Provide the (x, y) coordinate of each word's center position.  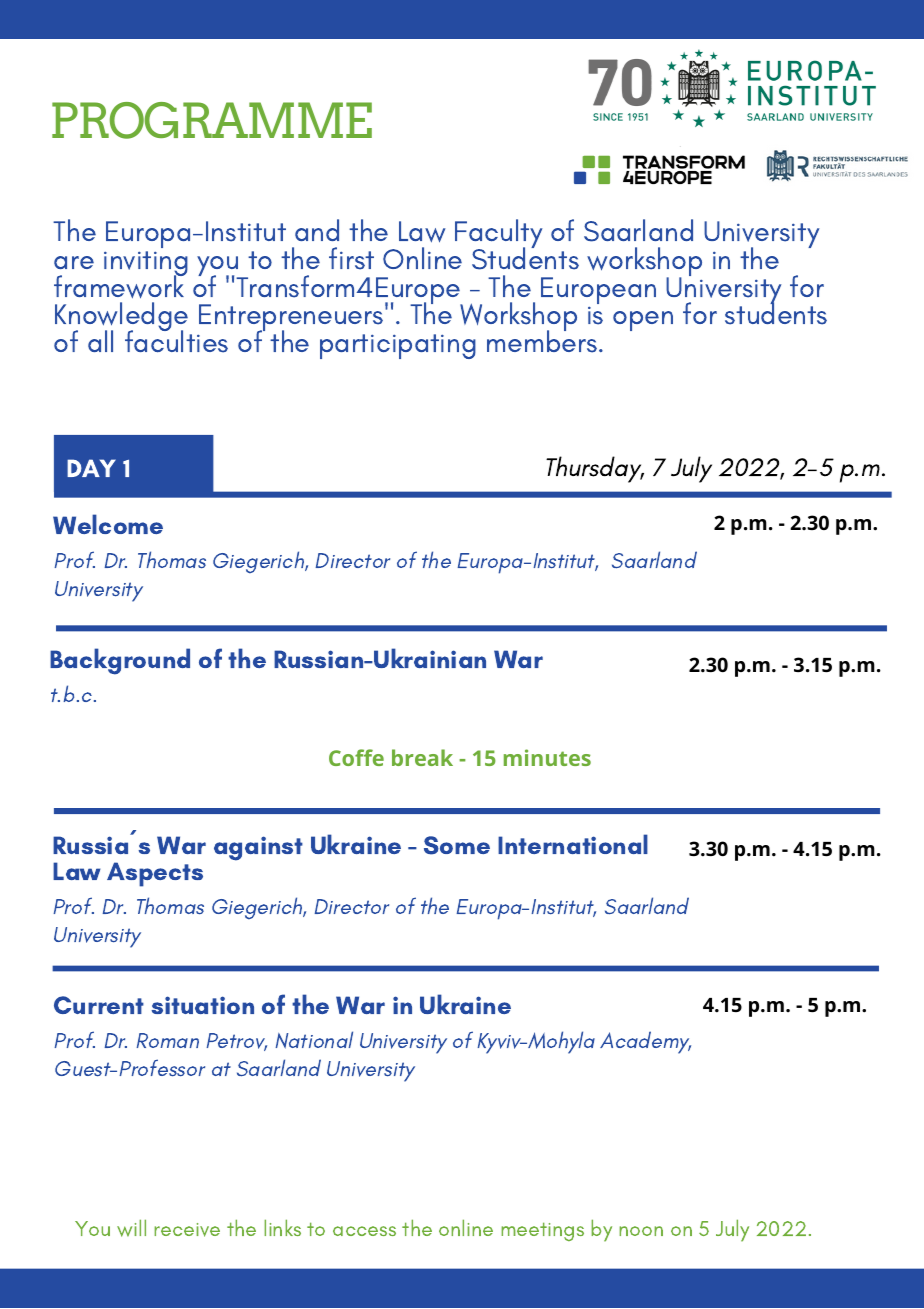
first (351, 258)
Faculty (499, 235)
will (131, 1228)
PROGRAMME (212, 120)
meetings (542, 1231)
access (364, 1231)
